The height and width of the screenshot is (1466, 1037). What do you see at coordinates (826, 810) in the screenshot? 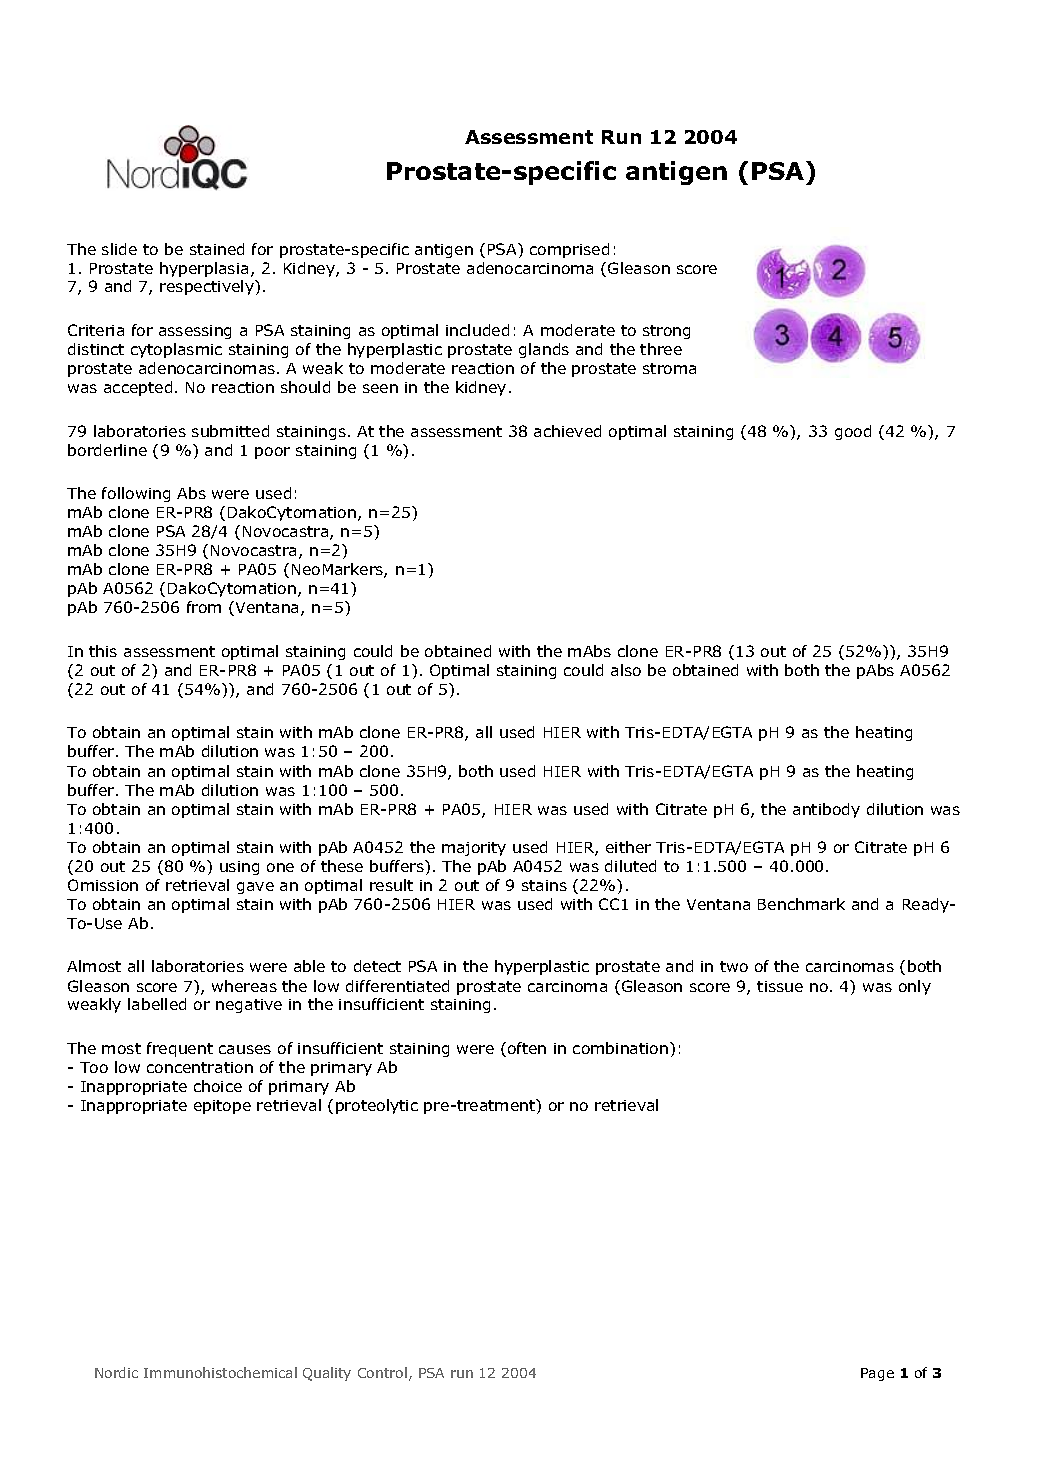
I see `antibody` at bounding box center [826, 810].
